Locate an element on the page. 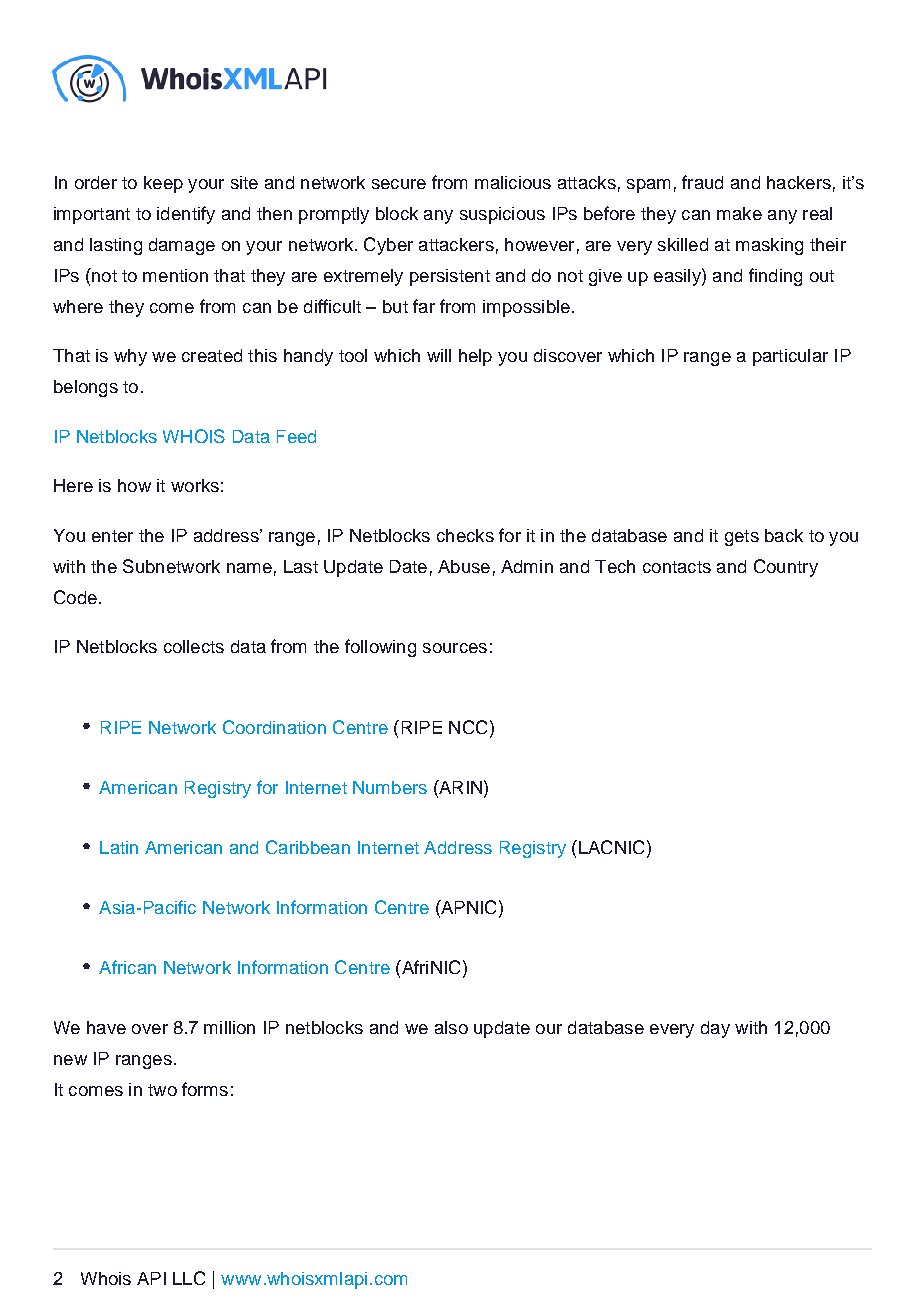 The width and height of the image is (924, 1308). also is located at coordinates (451, 1027).
